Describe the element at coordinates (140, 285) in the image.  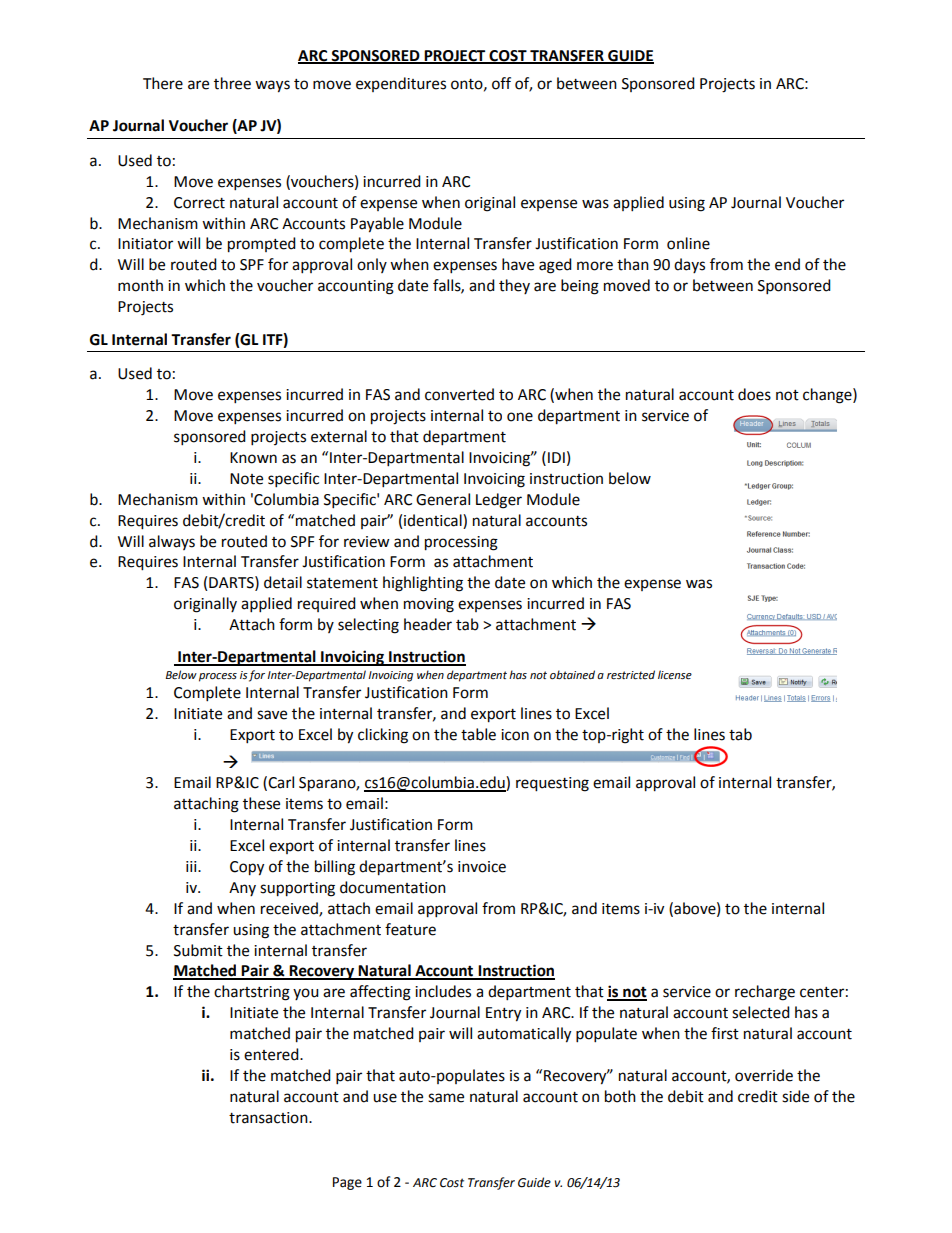
I see `month` at that location.
